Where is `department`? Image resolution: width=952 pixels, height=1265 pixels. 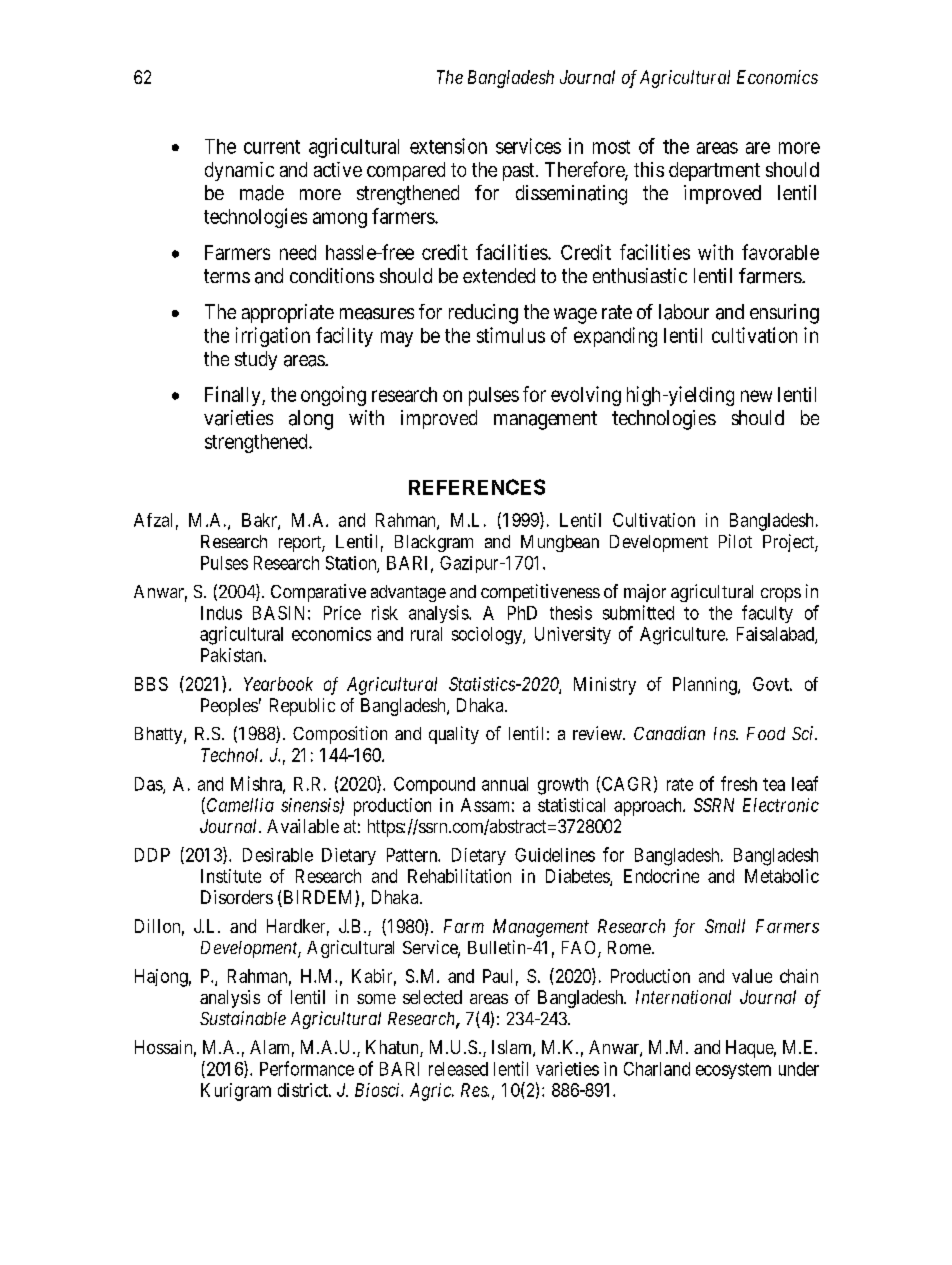
department is located at coordinates (714, 171).
